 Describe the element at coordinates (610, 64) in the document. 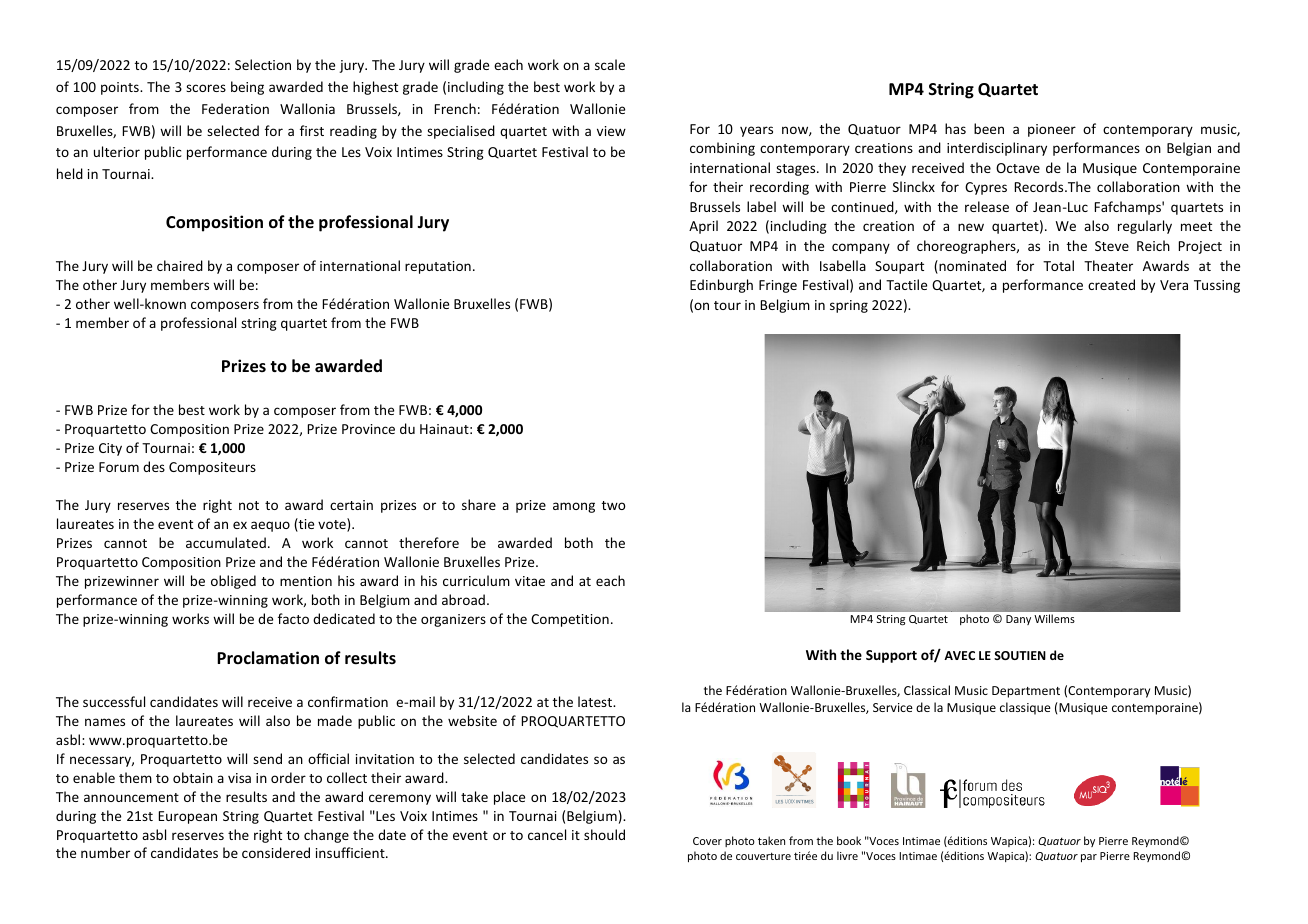

I see `scale` at that location.
